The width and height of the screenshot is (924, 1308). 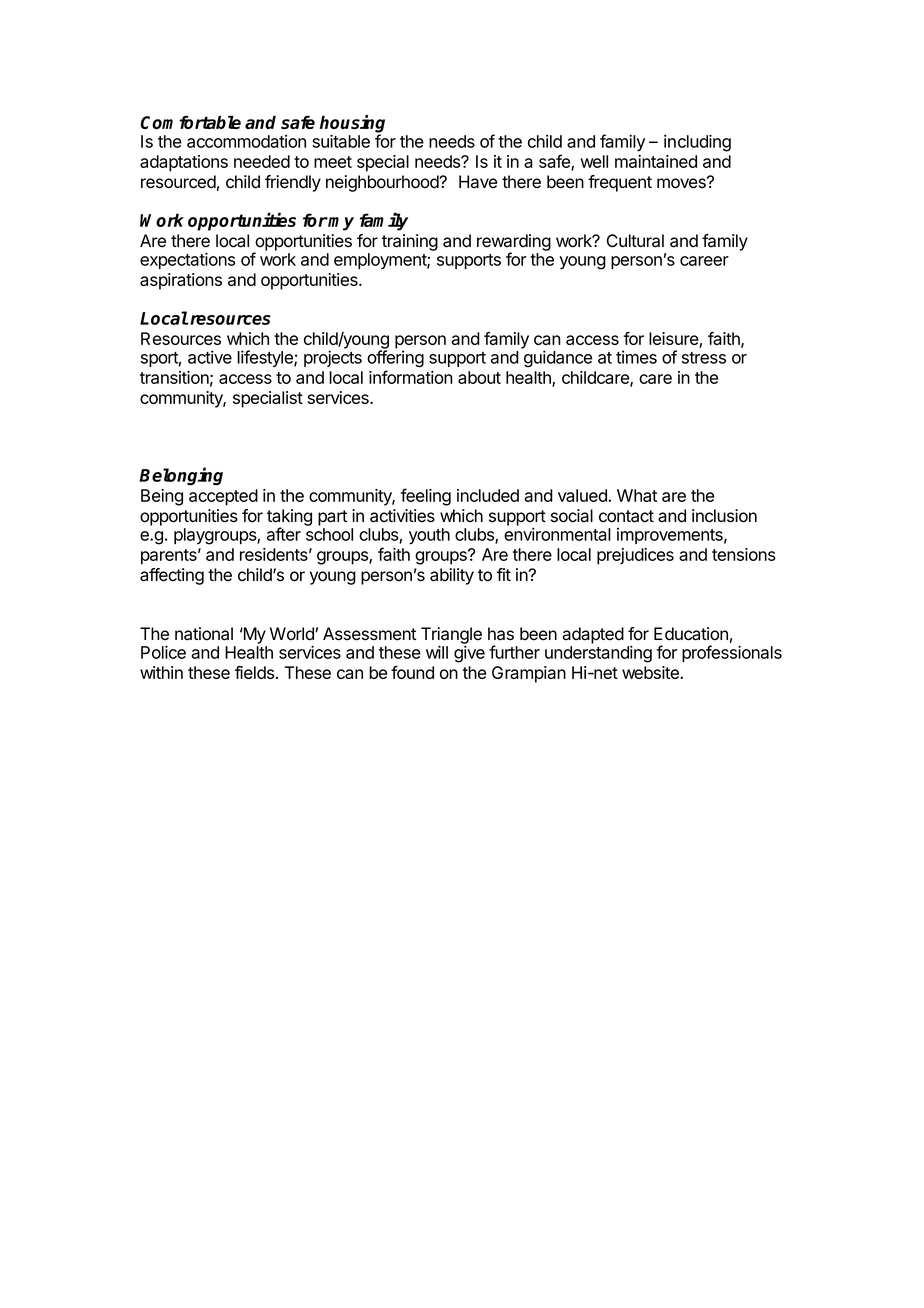 I want to click on after, so click(x=284, y=534).
